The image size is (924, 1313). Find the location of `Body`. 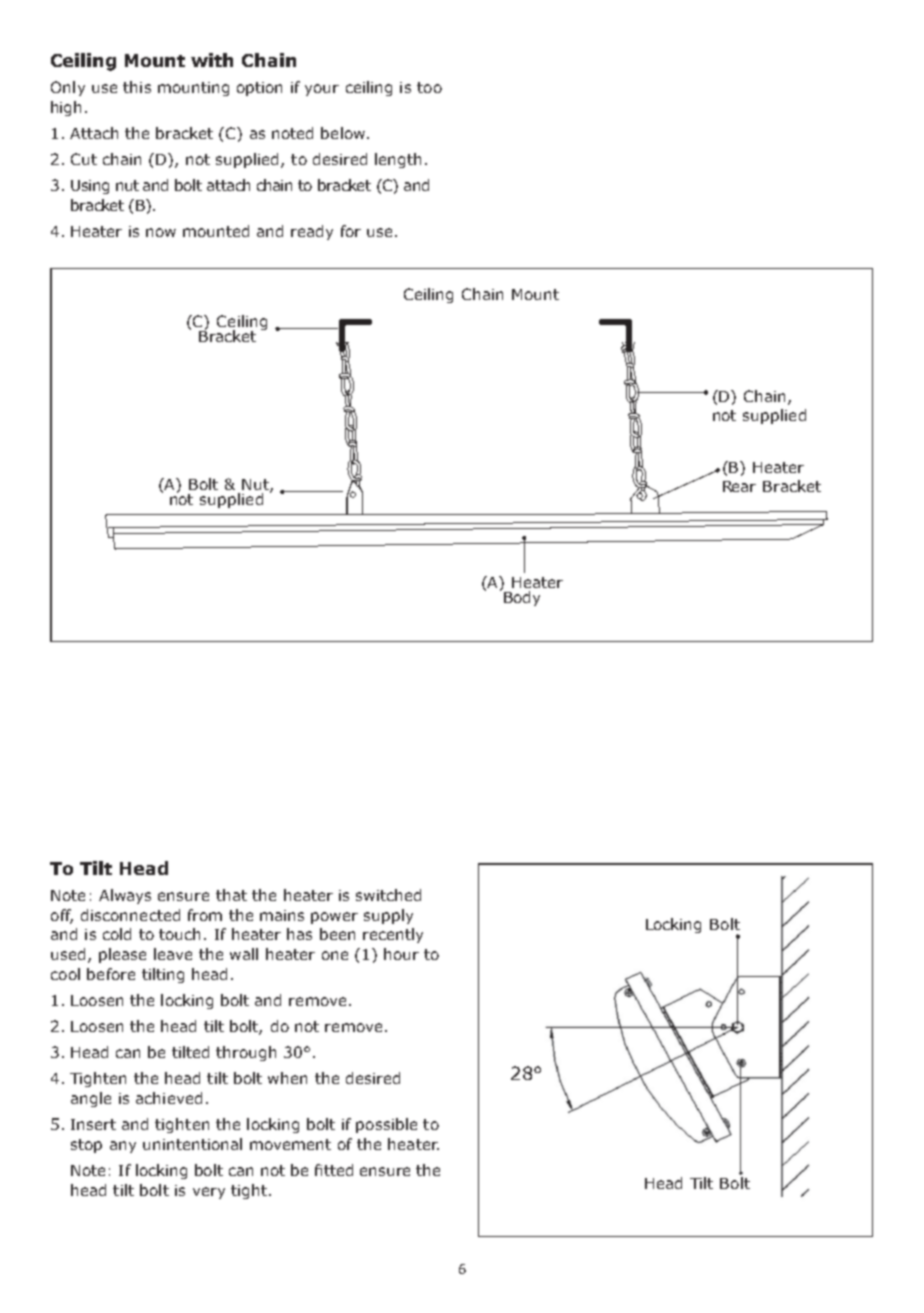

Body is located at coordinates (522, 598).
